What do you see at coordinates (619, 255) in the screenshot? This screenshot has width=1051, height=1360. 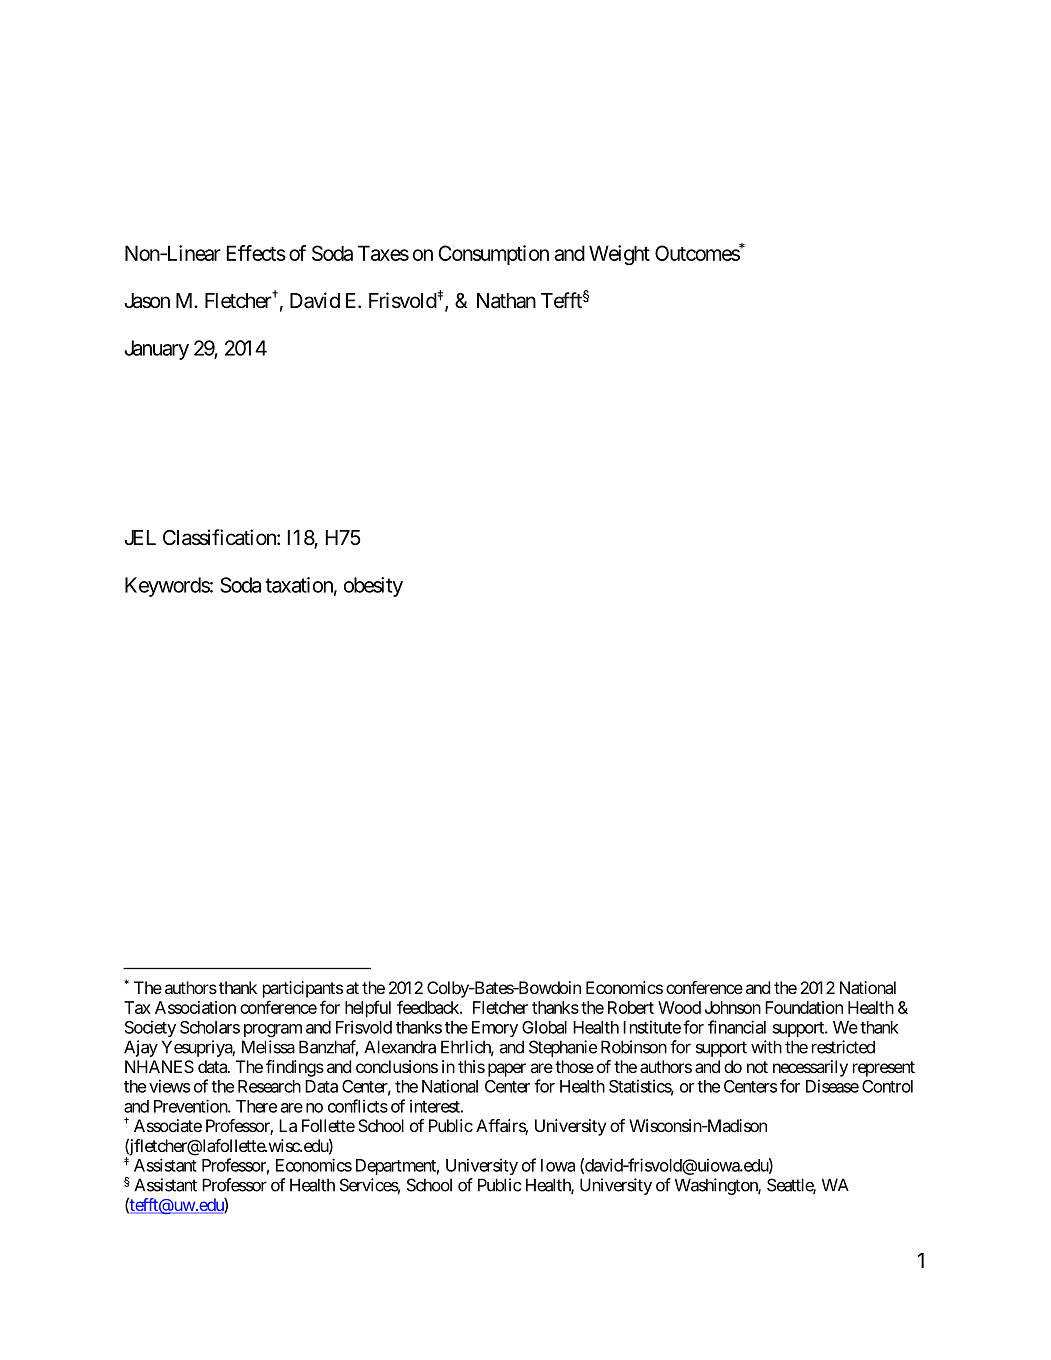 I see `Weight` at bounding box center [619, 255].
